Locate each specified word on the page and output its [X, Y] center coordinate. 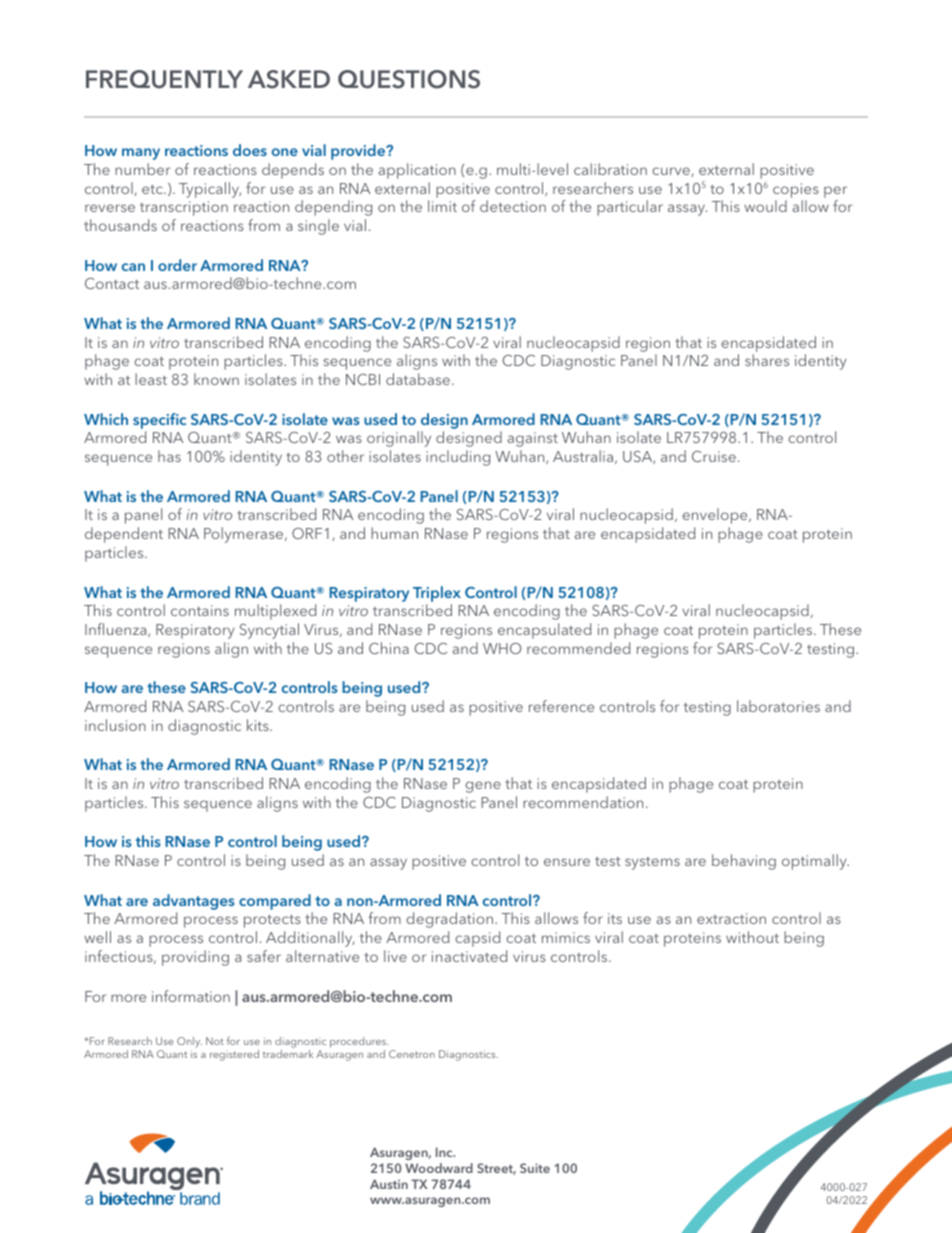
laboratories [778, 706]
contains [200, 610]
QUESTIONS [409, 79]
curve [672, 172]
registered [234, 1055]
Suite [535, 1168]
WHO [502, 648]
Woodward [439, 1168]
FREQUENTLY [164, 79]
